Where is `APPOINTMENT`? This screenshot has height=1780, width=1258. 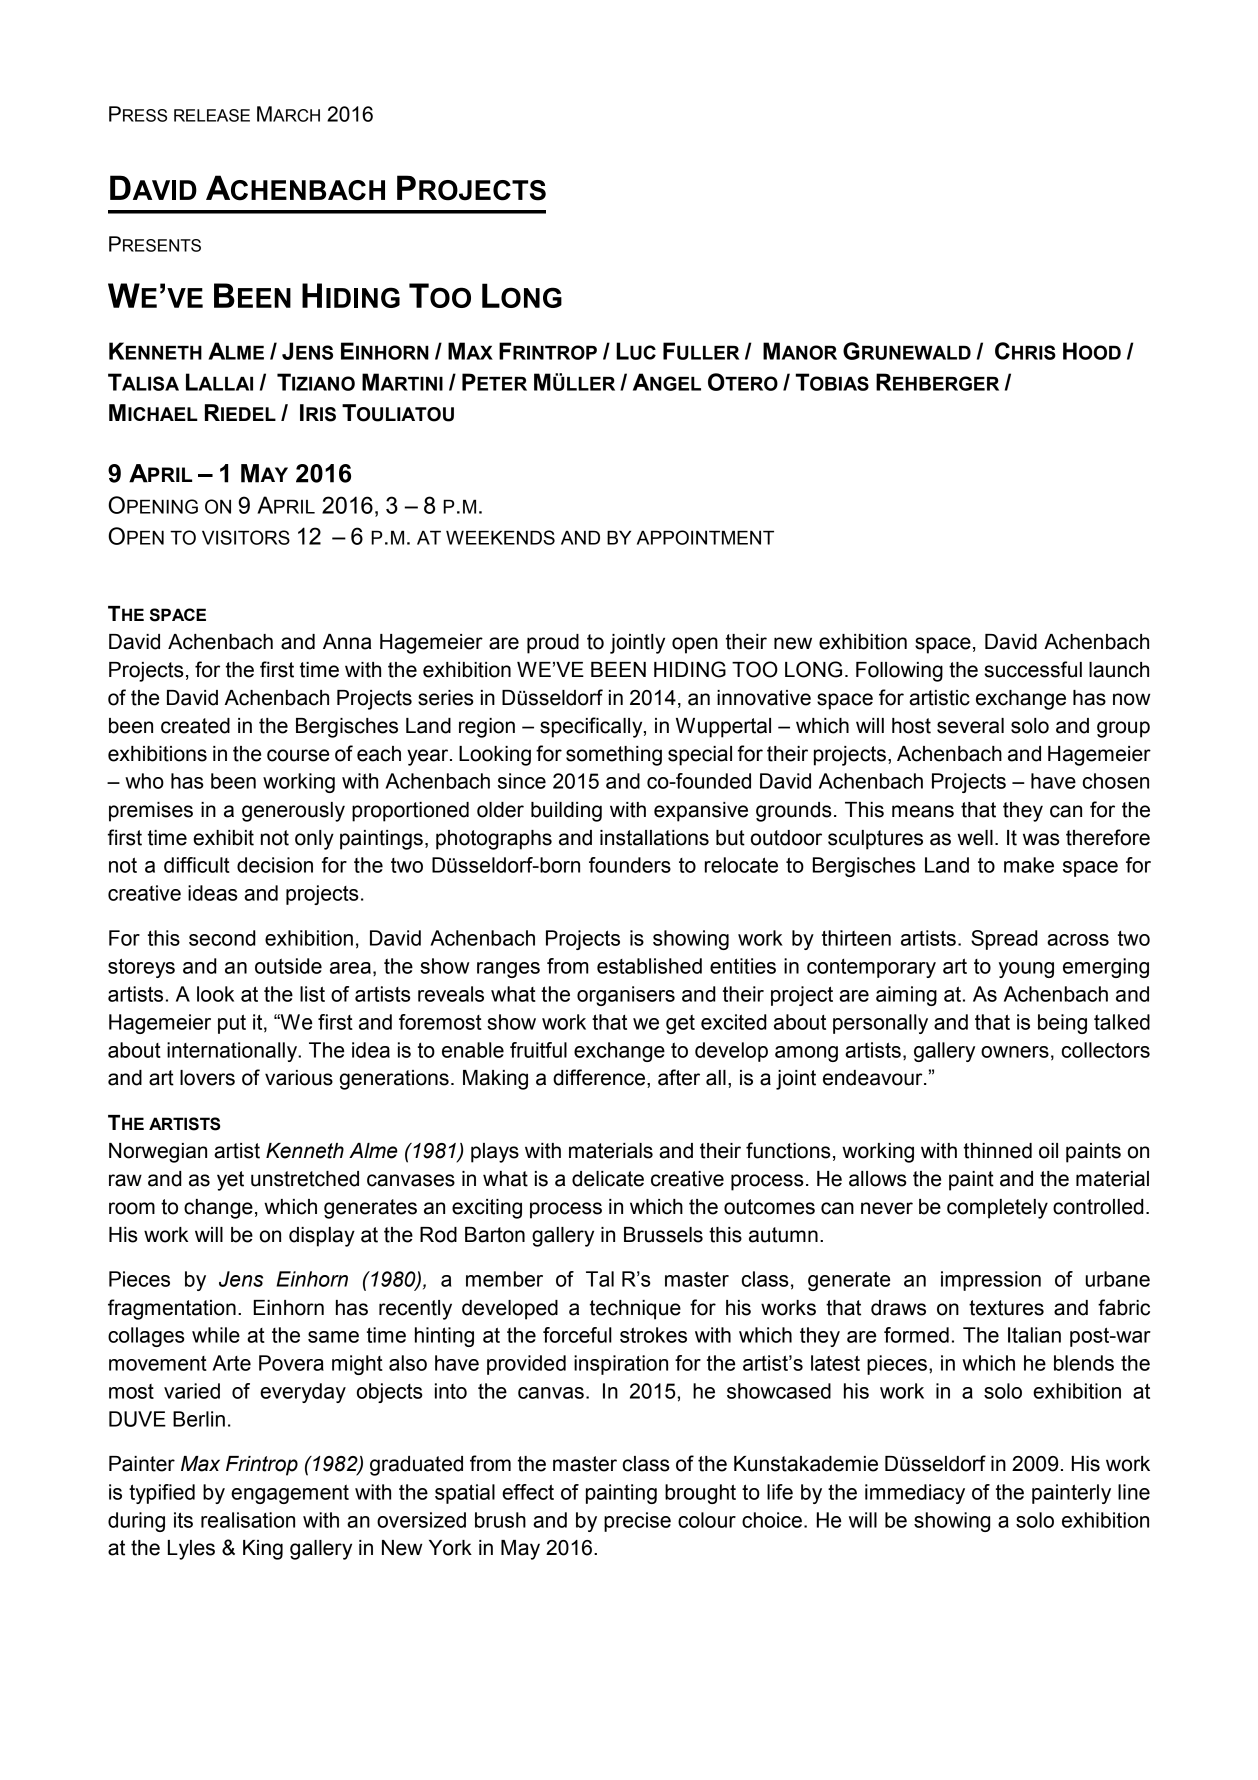
APPOINTMENT is located at coordinates (705, 537).
